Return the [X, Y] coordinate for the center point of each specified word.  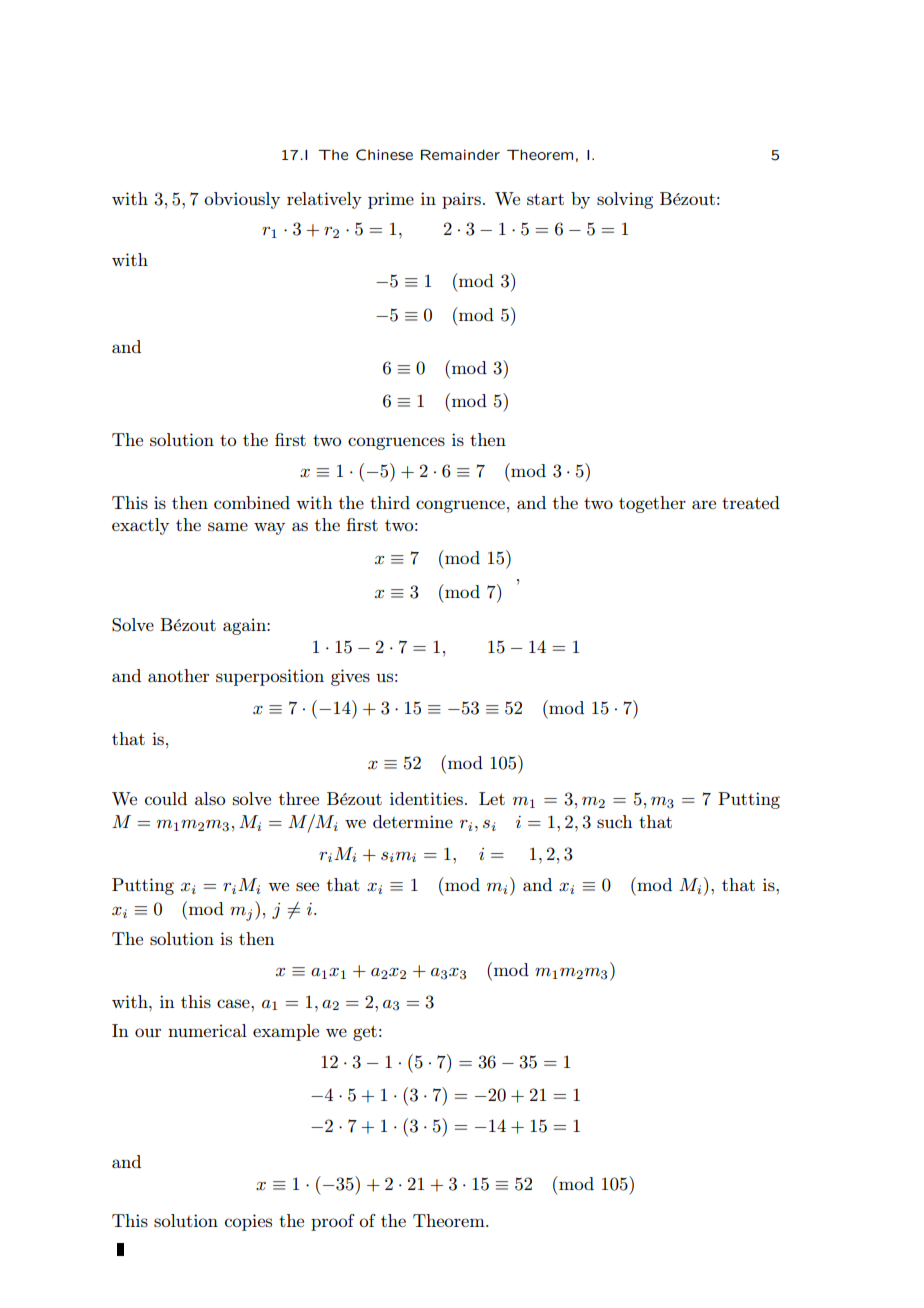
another [178, 675]
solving [625, 200]
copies [248, 1222]
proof [333, 1222]
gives [350, 677]
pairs [461, 200]
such [614, 821]
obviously [242, 200]
